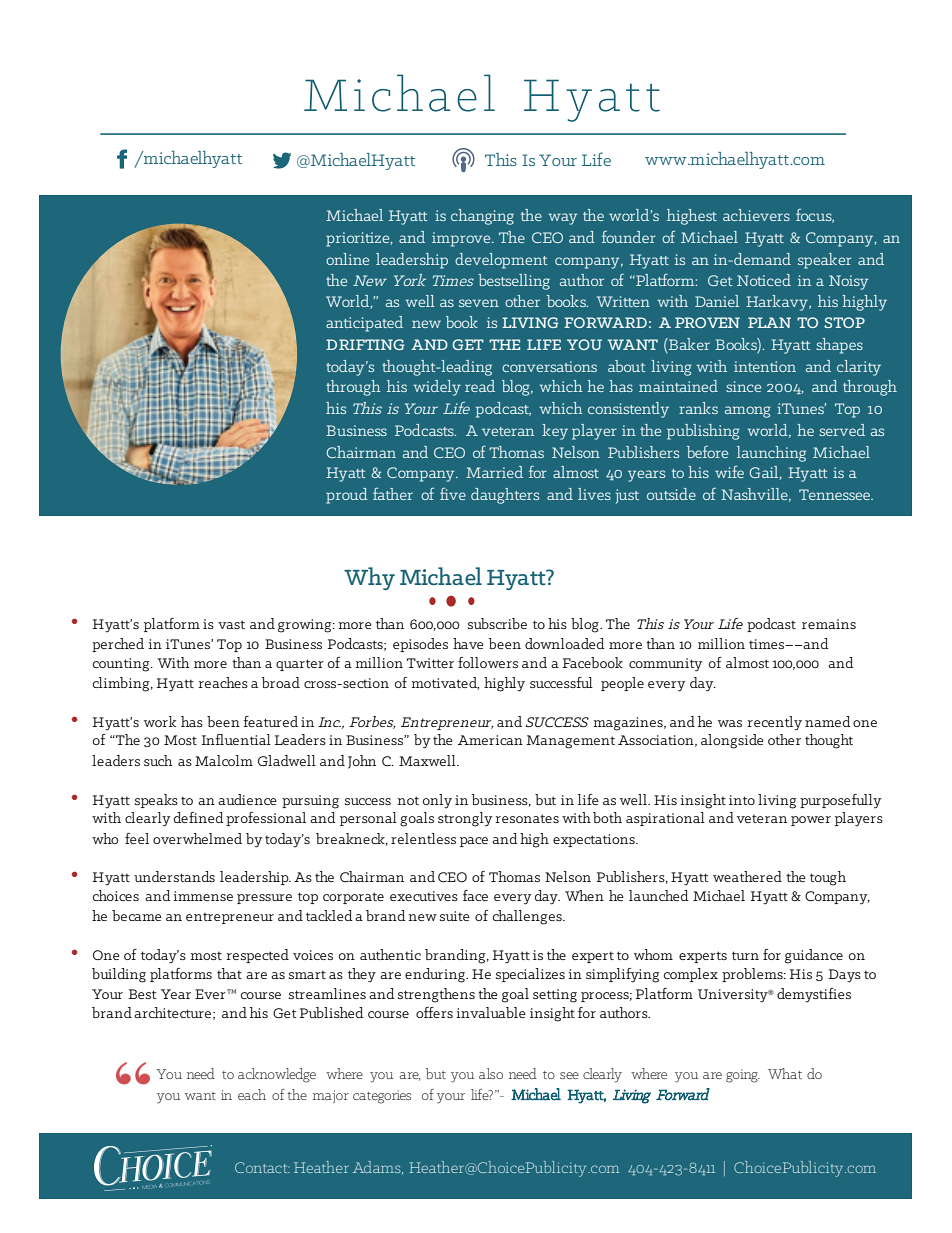 This screenshot has height=1233, width=952. I want to click on Noticed, so click(764, 280).
